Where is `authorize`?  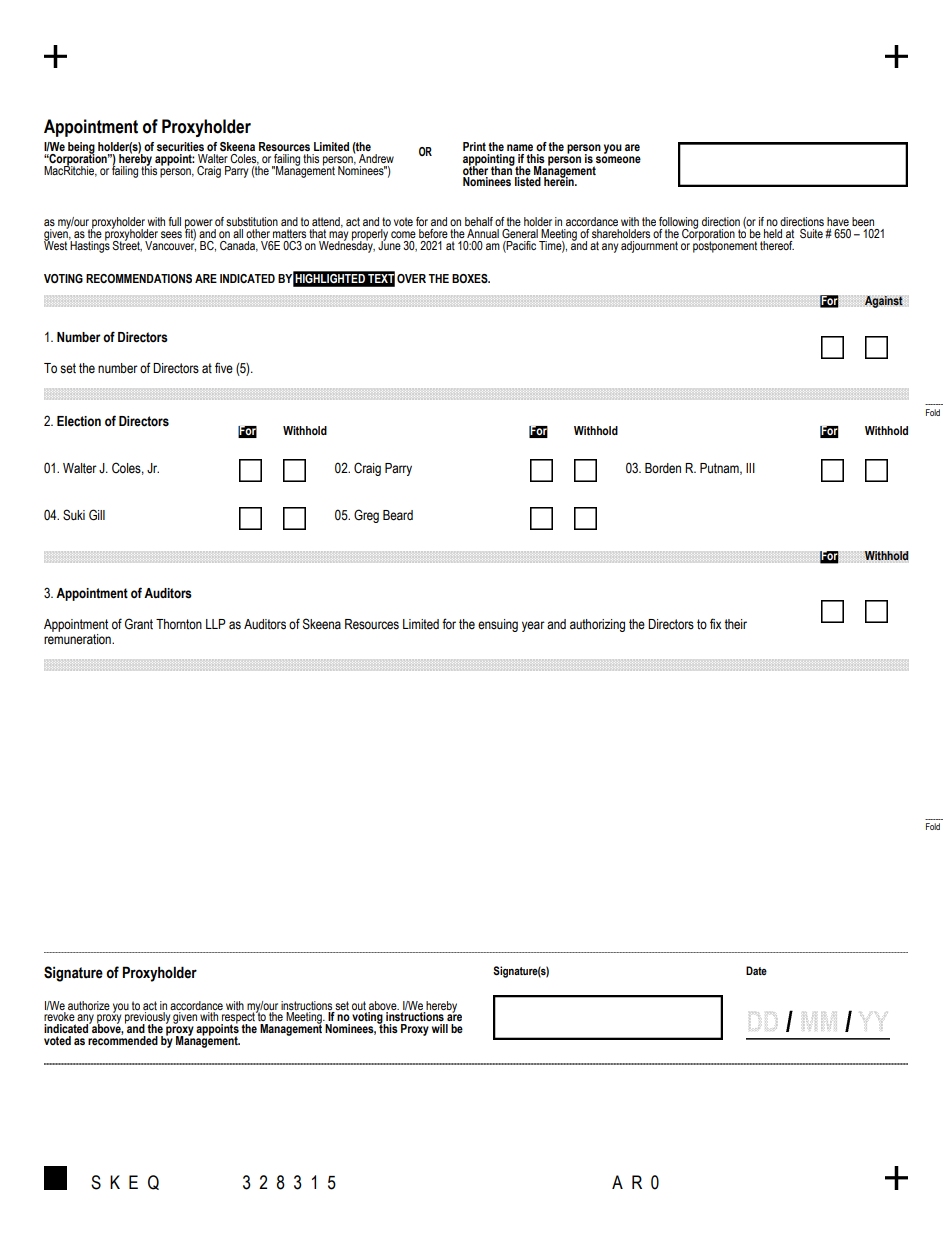 authorize is located at coordinates (89, 1005).
